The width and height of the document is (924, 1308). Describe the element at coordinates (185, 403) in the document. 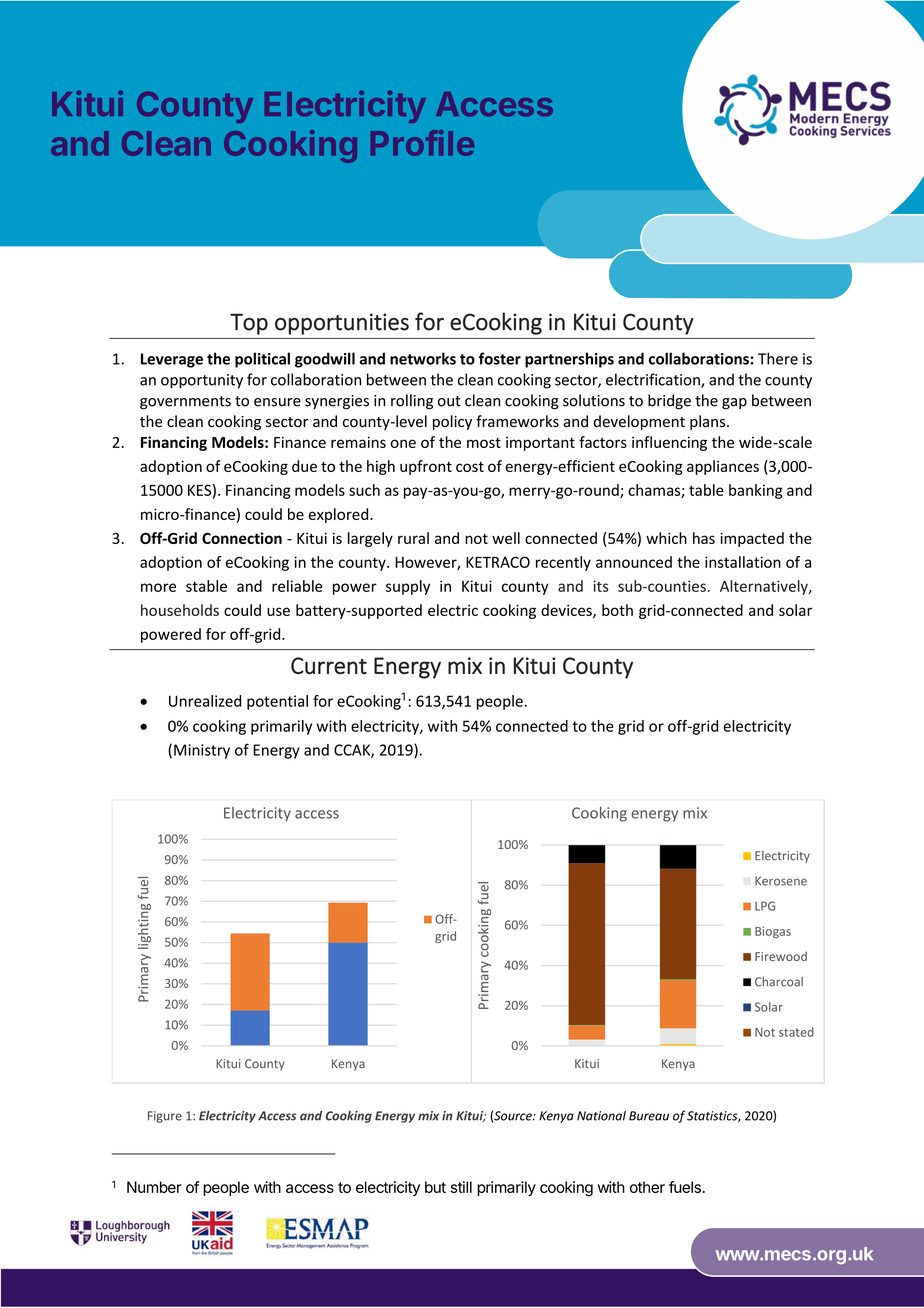

I see `governments` at that location.
